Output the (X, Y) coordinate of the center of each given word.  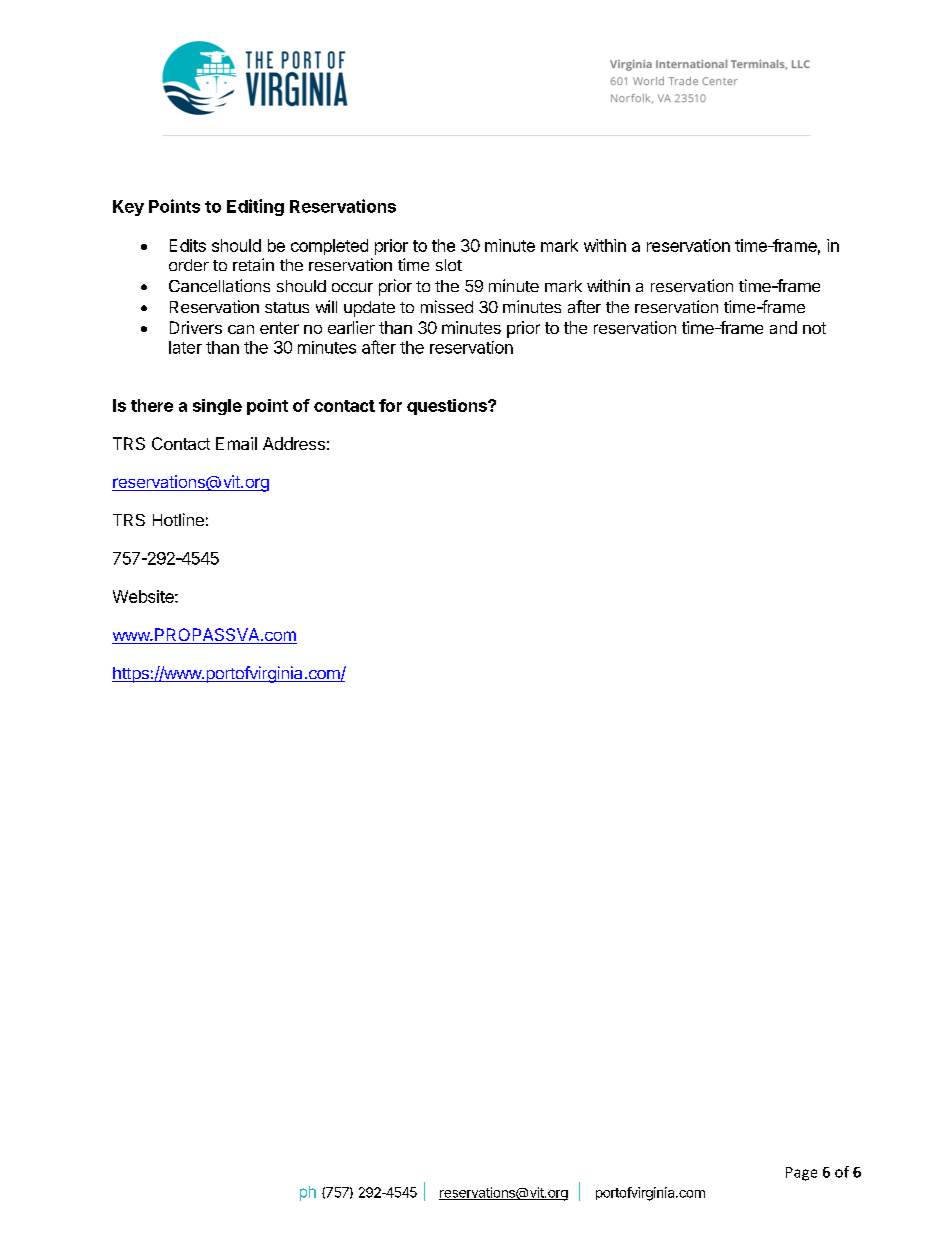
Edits (188, 245)
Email (236, 443)
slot (449, 265)
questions (448, 407)
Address (294, 443)
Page (801, 1174)
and (783, 327)
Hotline (178, 519)
